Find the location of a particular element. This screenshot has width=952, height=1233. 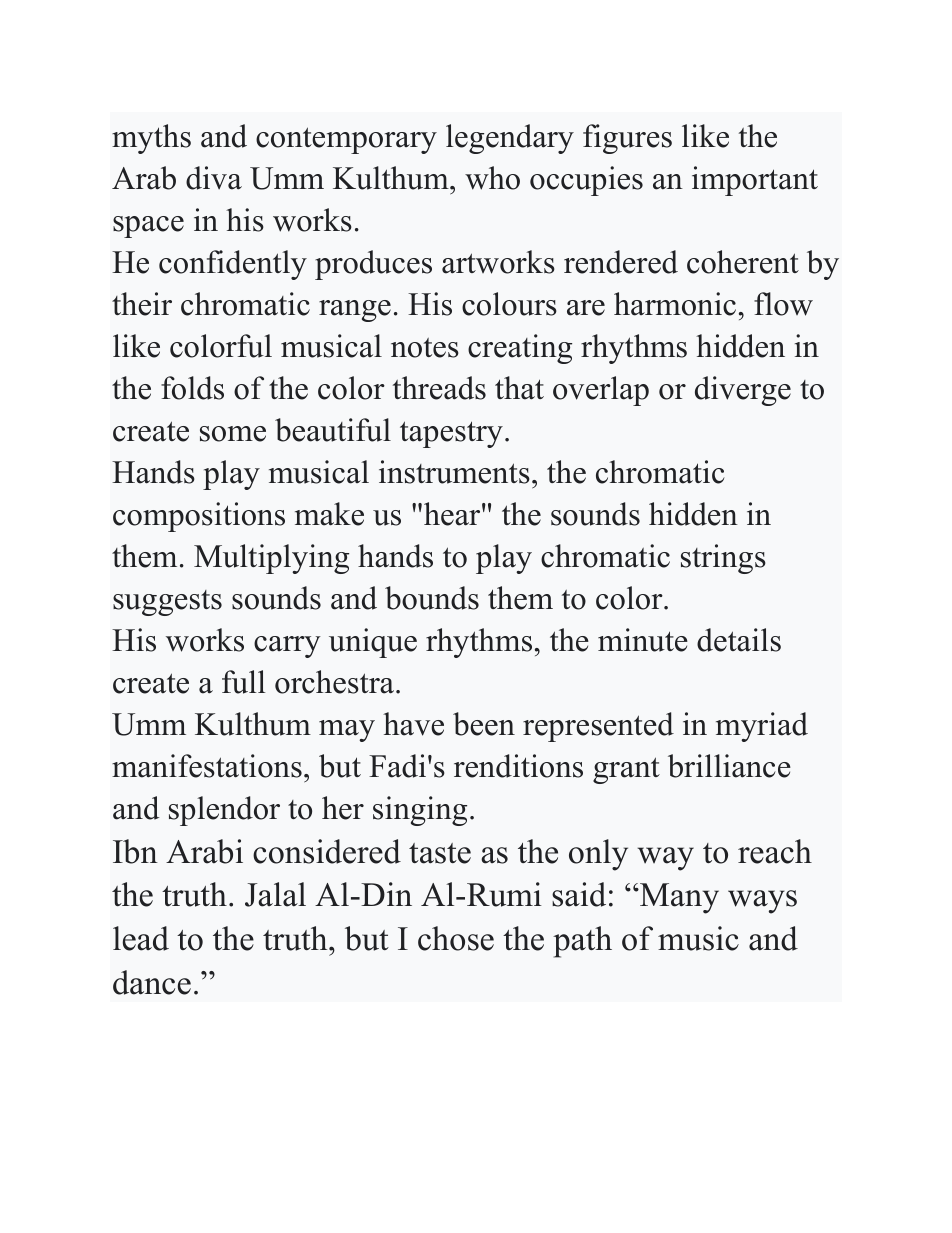

chose is located at coordinates (456, 938).
